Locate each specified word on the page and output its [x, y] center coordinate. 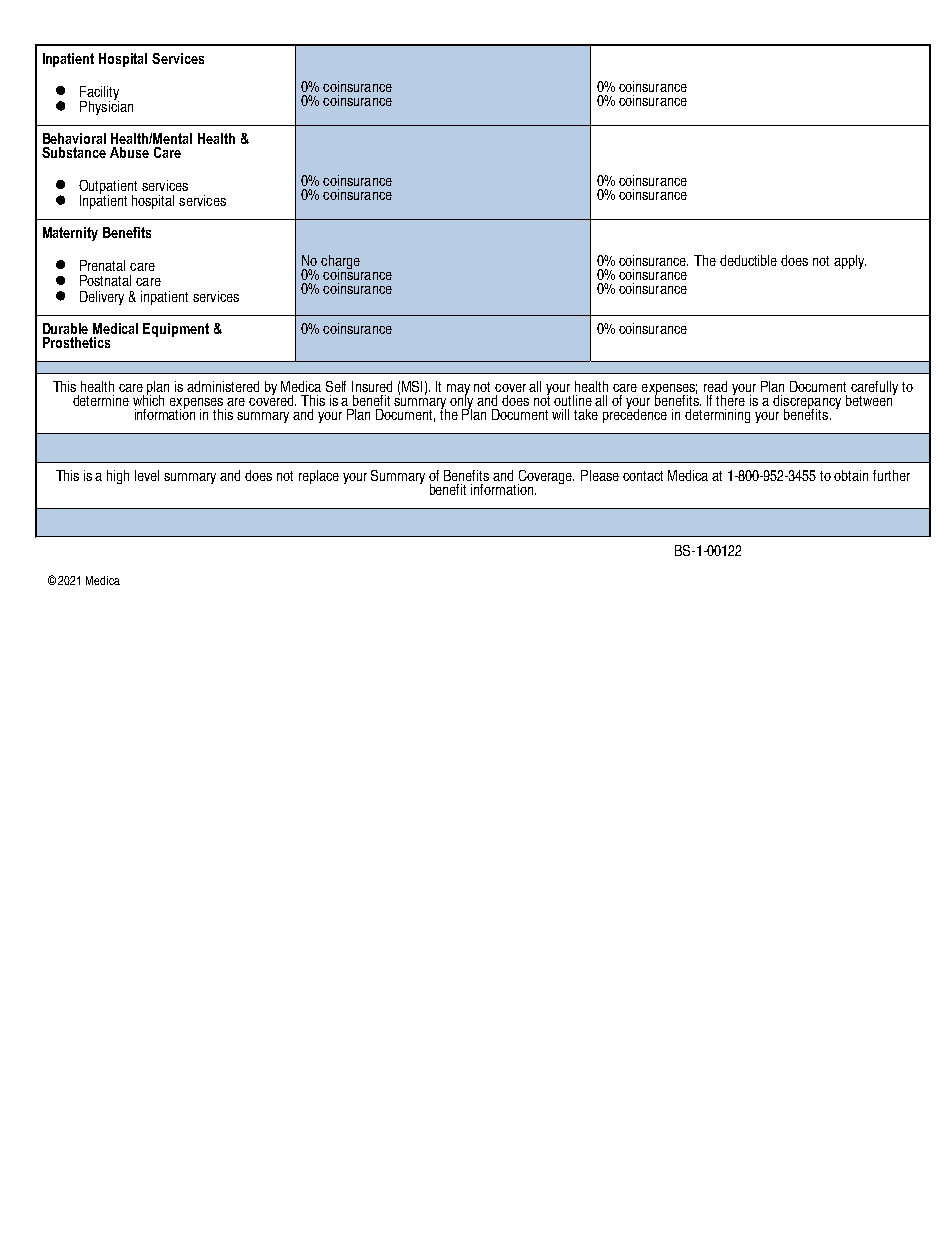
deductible [748, 260]
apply [850, 262]
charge [340, 262]
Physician [106, 106]
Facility [99, 94]
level [147, 475]
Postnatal [105, 280]
